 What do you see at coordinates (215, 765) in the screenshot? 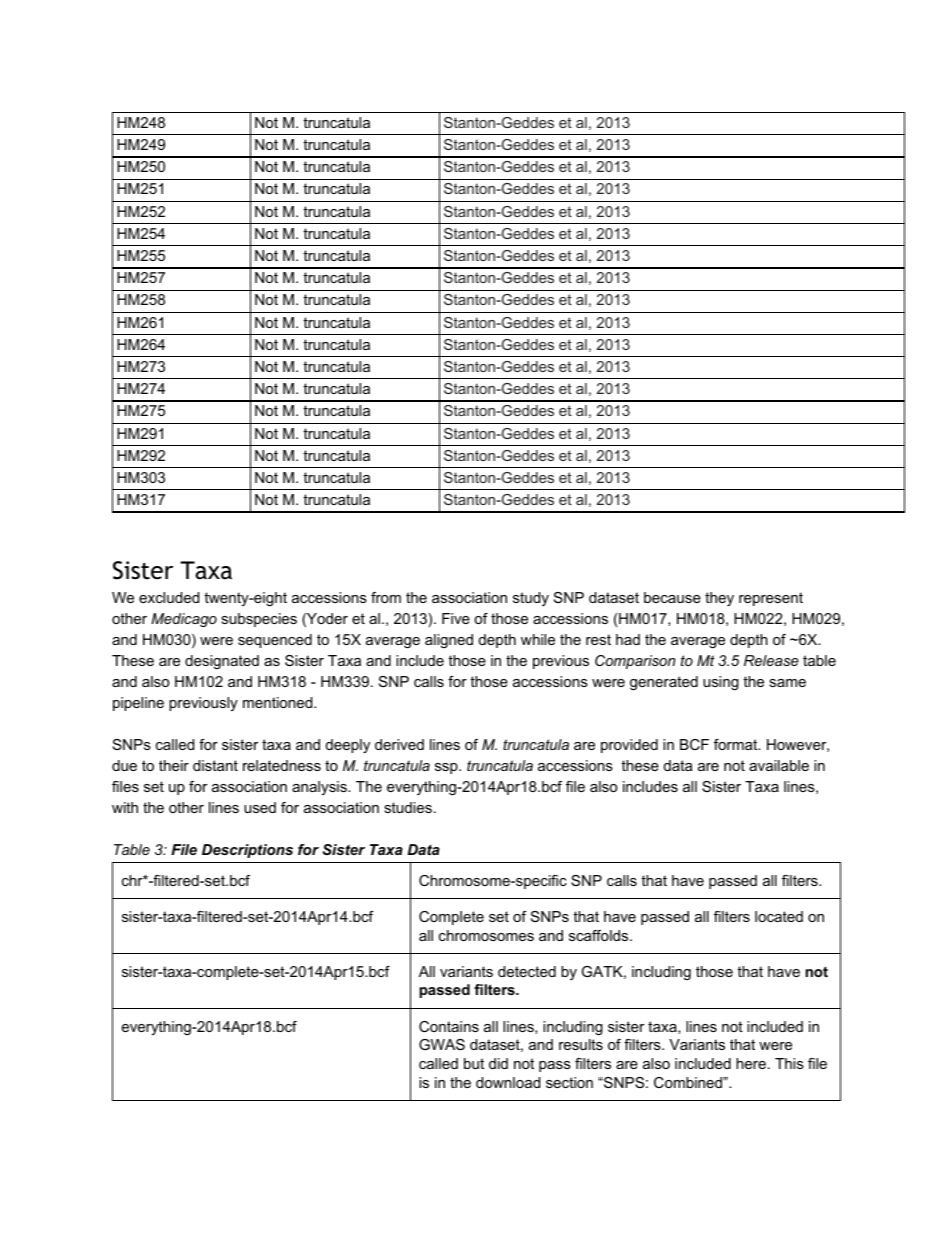
I see `distant` at bounding box center [215, 765].
